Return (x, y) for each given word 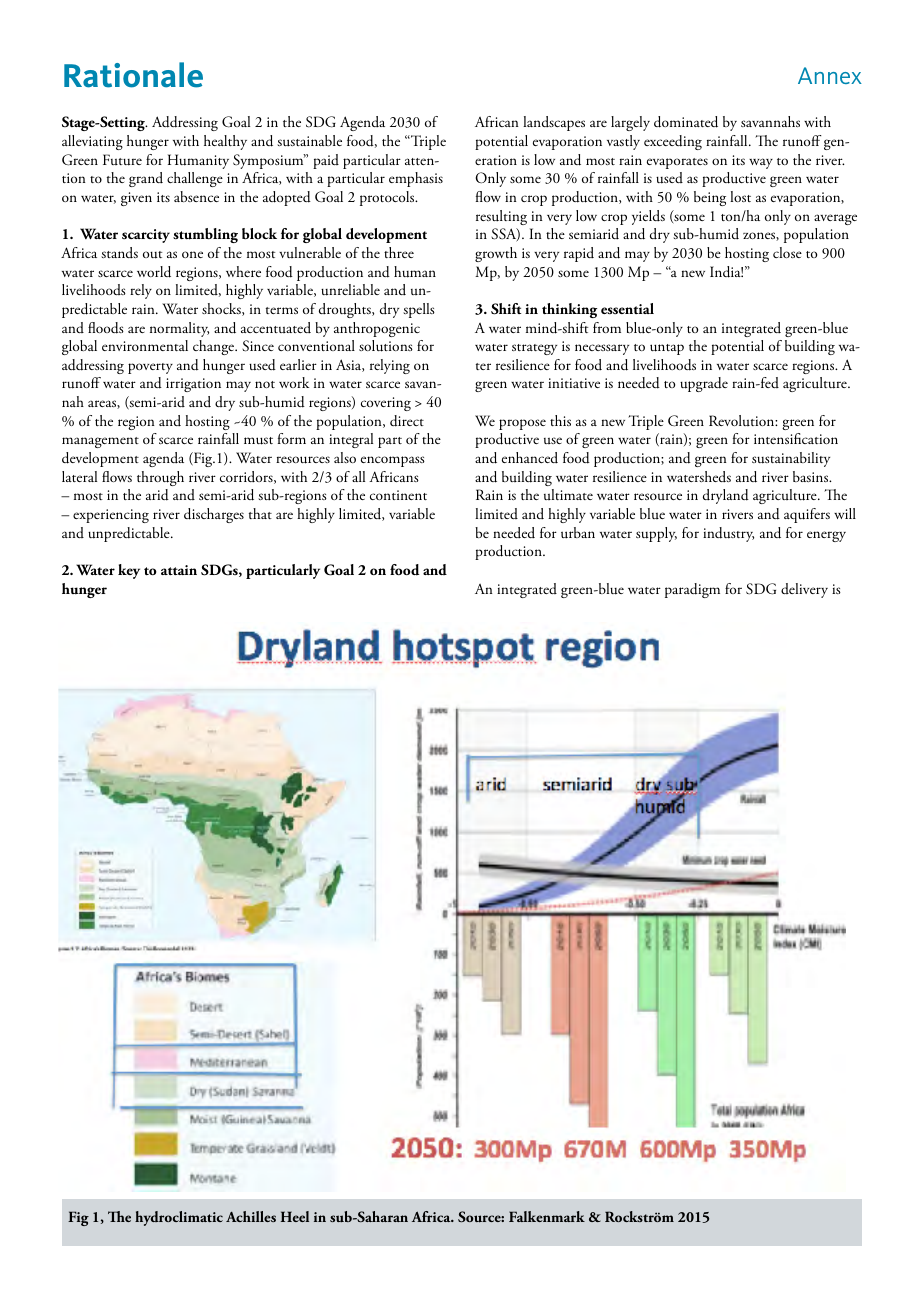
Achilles (251, 1216)
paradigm (692, 590)
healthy (225, 142)
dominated (686, 122)
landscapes (554, 123)
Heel (295, 1216)
